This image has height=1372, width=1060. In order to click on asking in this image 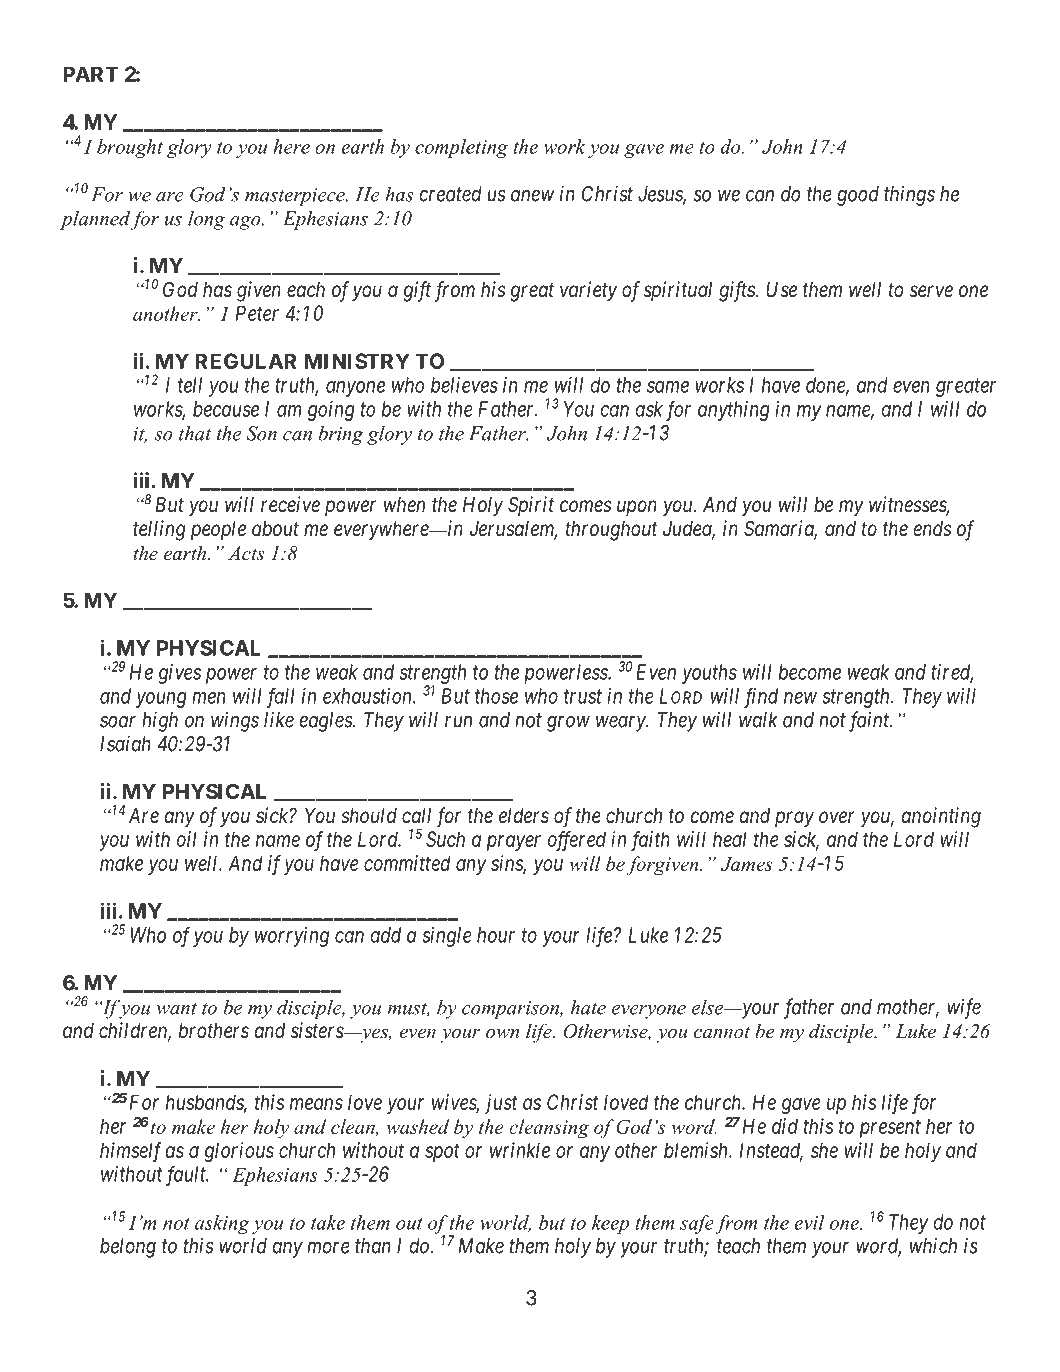, I will do `click(222, 1224)`.
